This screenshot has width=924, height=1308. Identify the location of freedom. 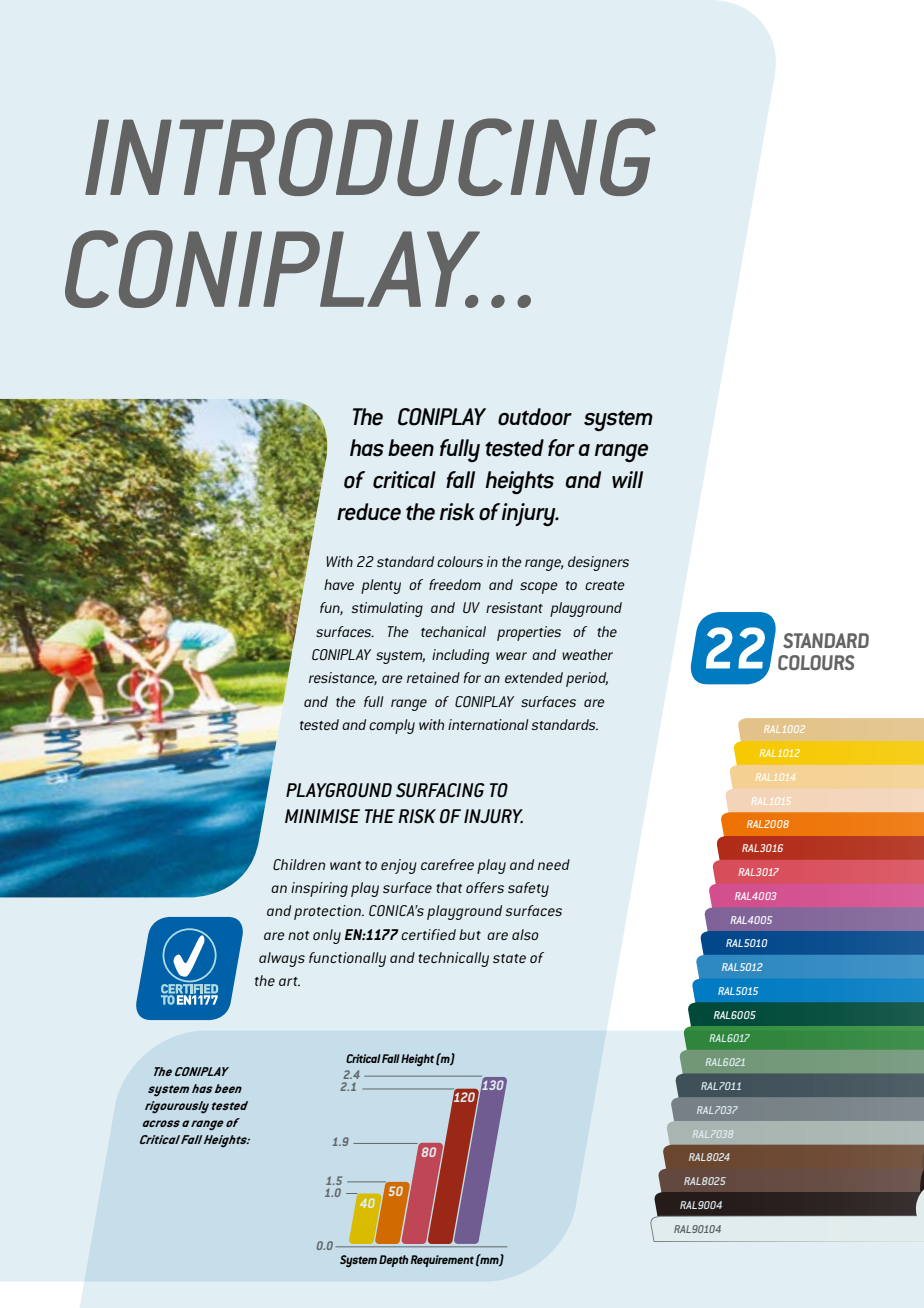
(455, 584).
